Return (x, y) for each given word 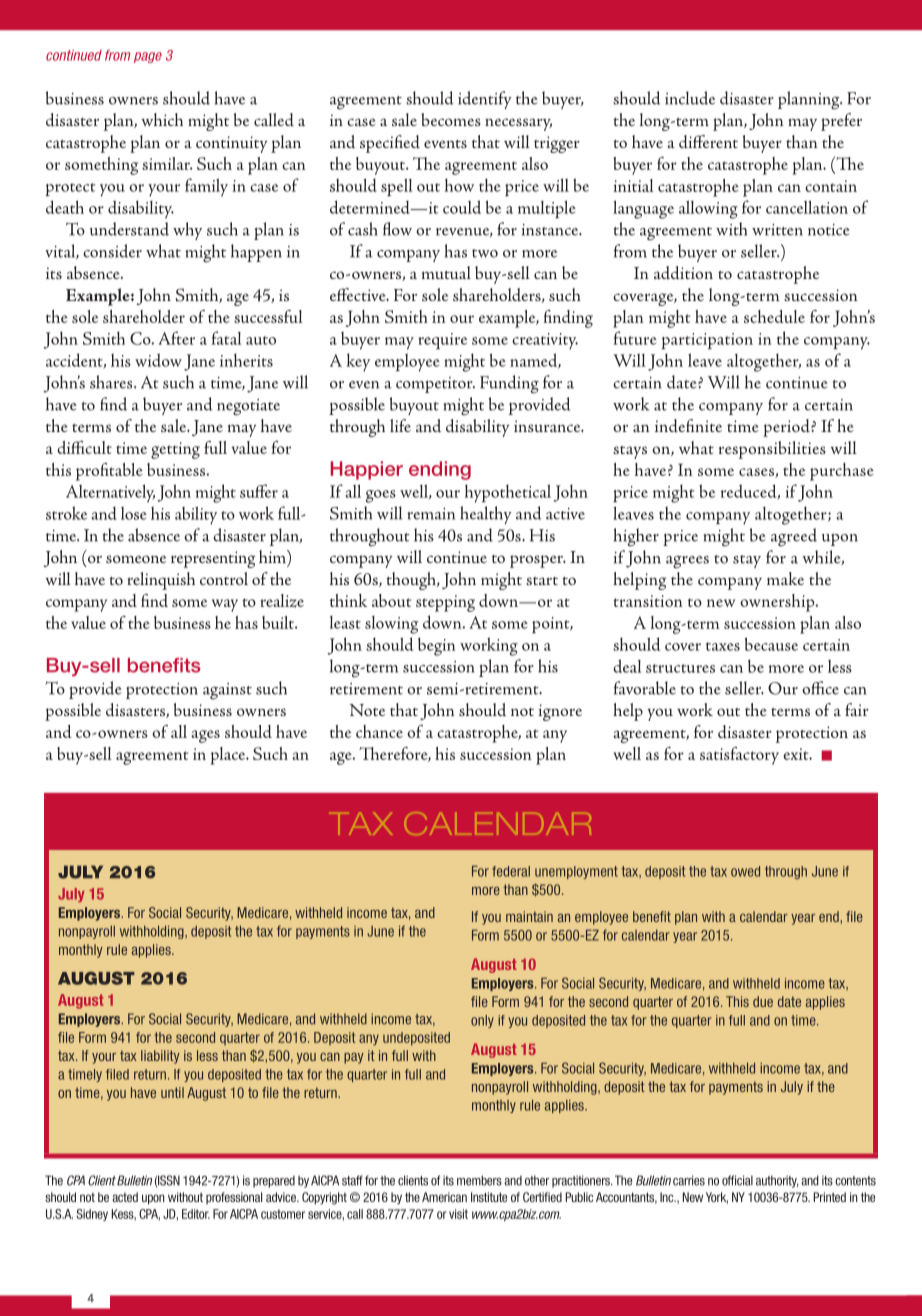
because (771, 644)
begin (436, 646)
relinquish (161, 581)
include (690, 98)
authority (777, 1181)
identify (485, 100)
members (479, 1180)
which (162, 119)
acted (125, 1197)
